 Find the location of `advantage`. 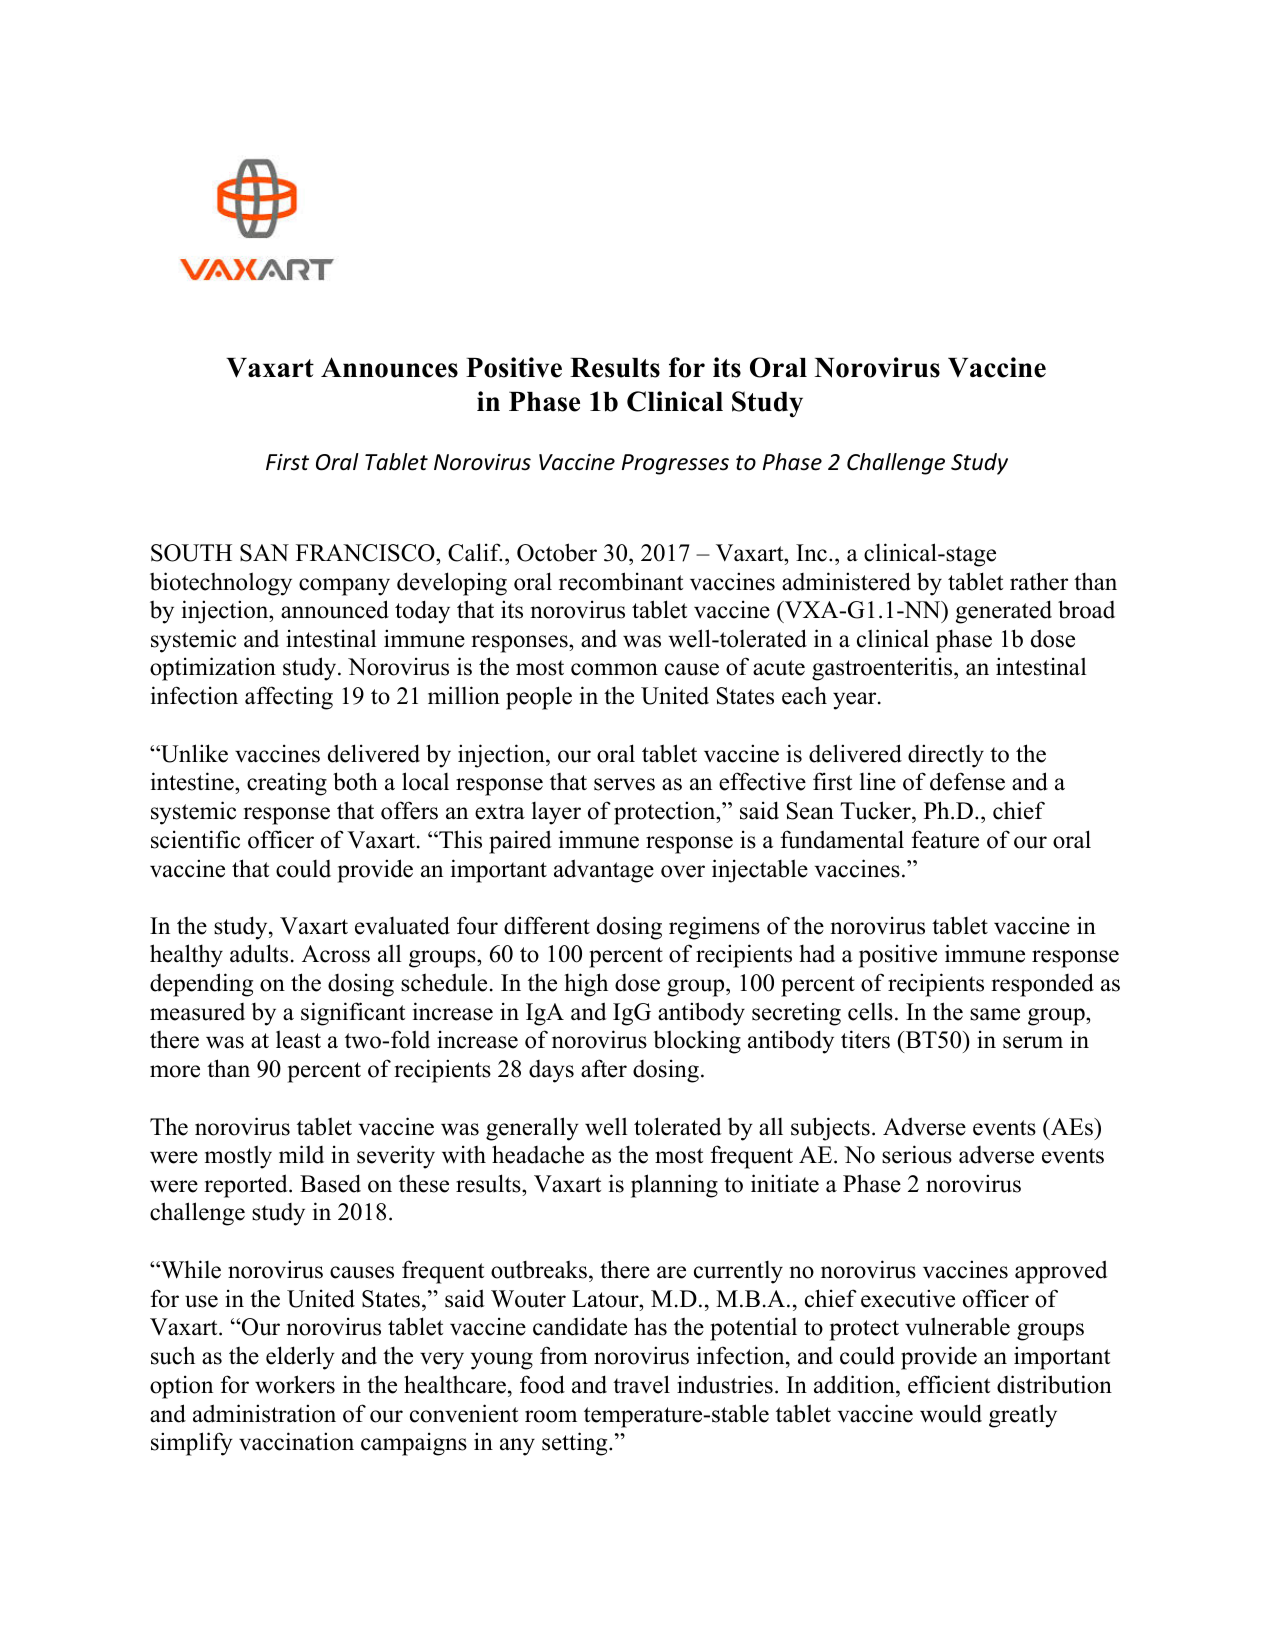

advantage is located at coordinates (604, 871).
